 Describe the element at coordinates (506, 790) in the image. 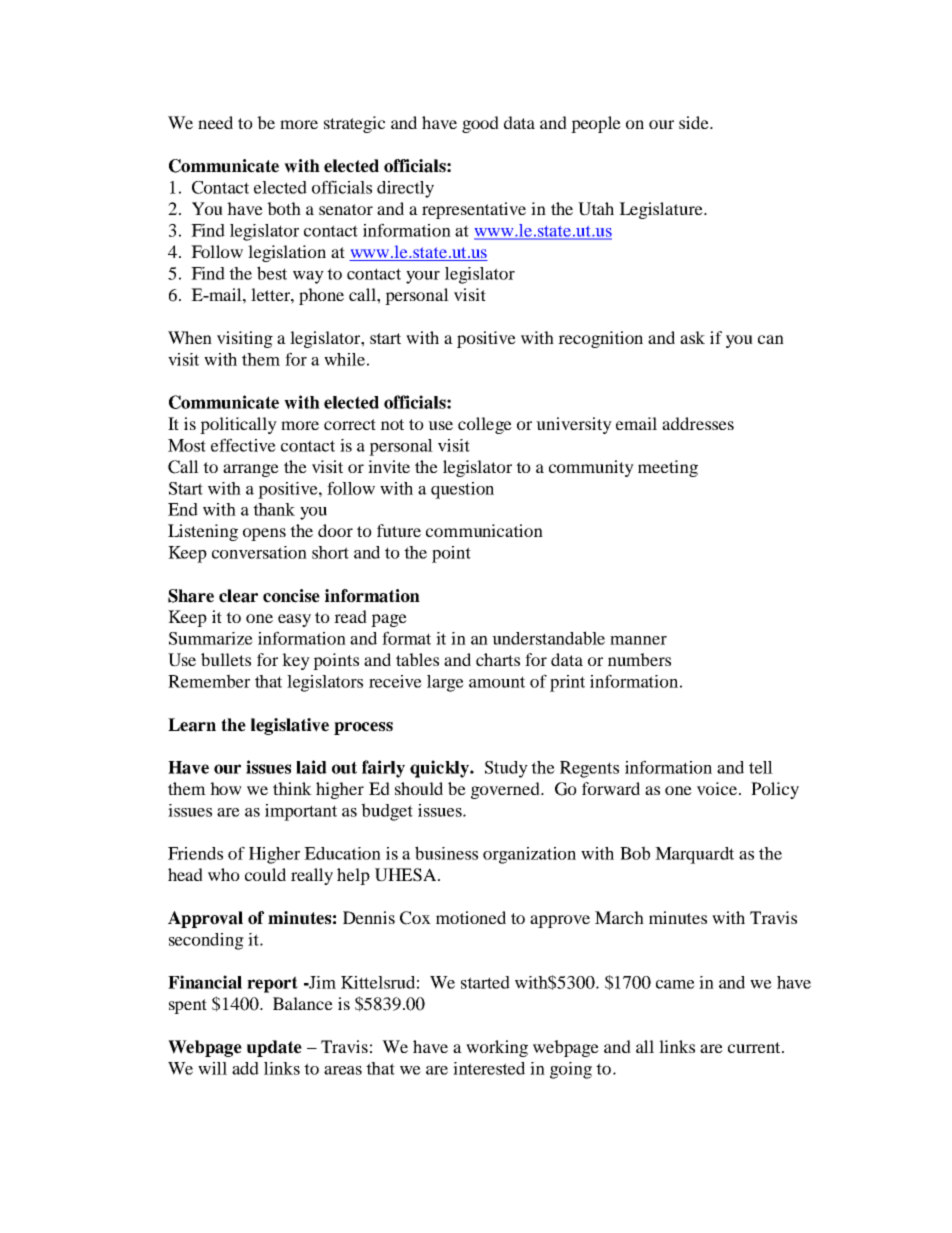

I see `governed` at that location.
